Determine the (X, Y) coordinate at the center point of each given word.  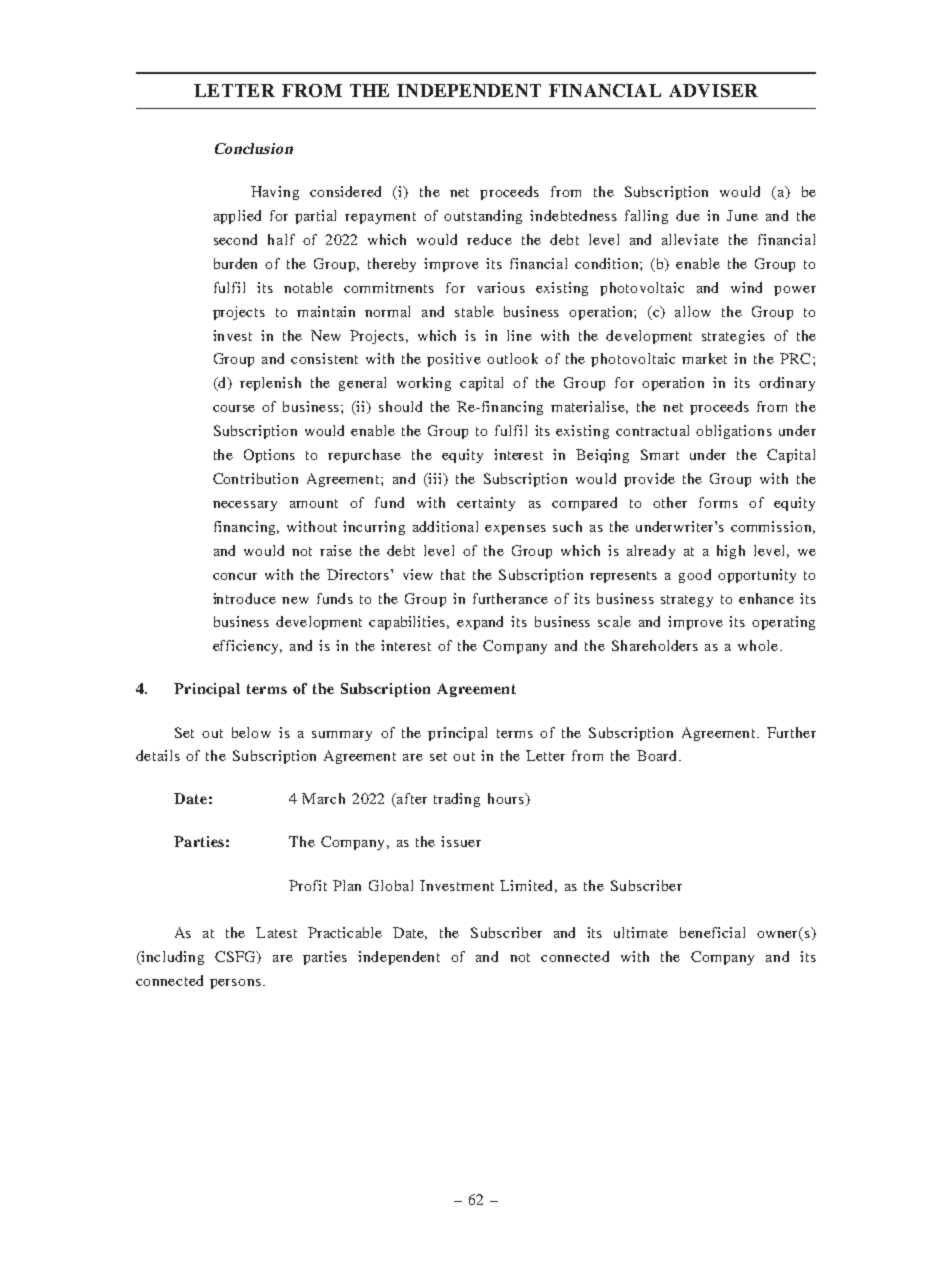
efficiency (247, 647)
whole (758, 645)
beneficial (712, 932)
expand (480, 623)
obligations (734, 432)
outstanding (483, 217)
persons (235, 984)
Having (275, 193)
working (424, 384)
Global (391, 885)
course (234, 408)
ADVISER (713, 90)
